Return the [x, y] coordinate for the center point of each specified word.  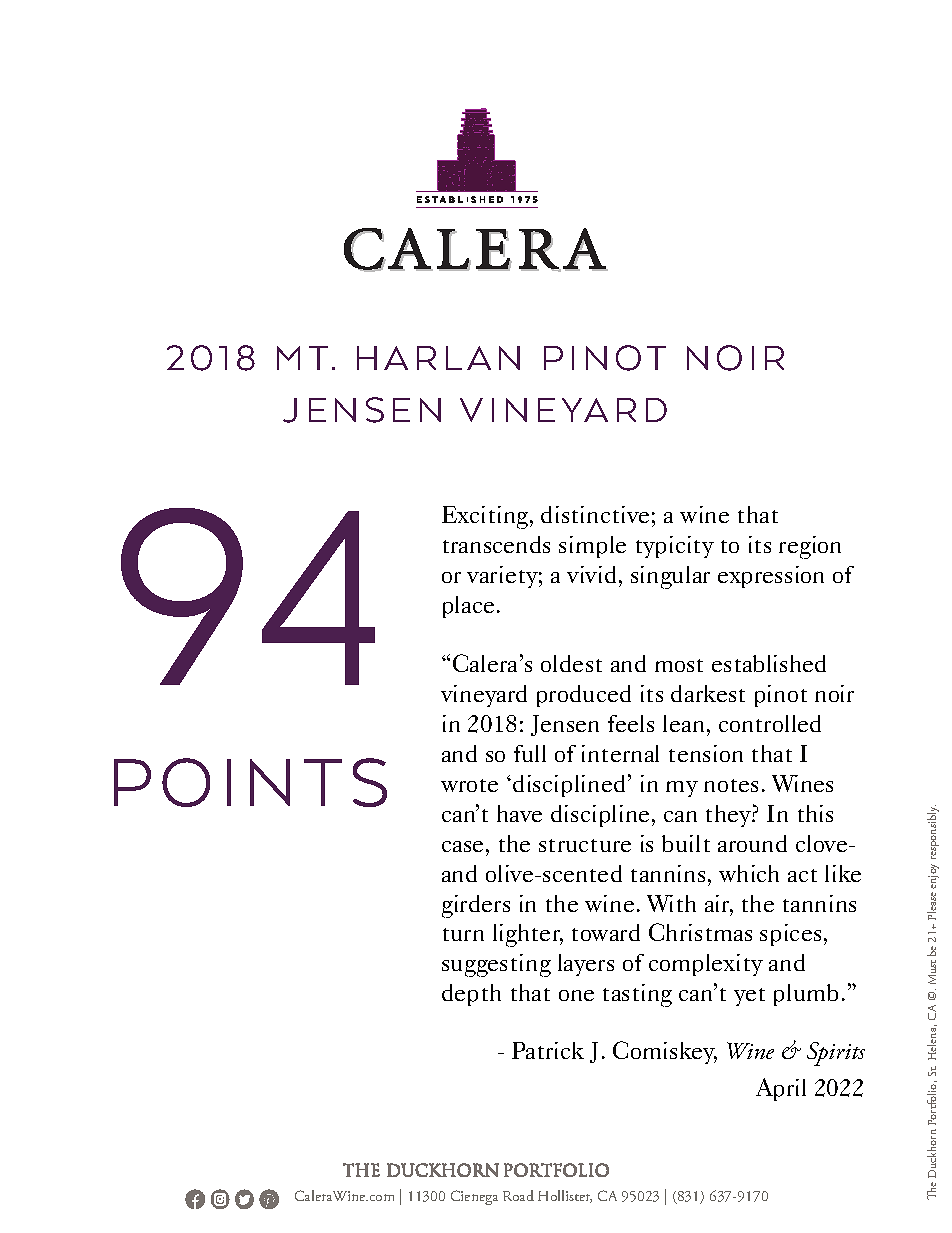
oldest [571, 663]
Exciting [486, 517]
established [769, 663]
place [468, 607]
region [810, 547]
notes [731, 785]
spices [790, 935]
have [519, 813]
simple [592, 547]
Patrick [548, 1050]
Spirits [836, 1054]
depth [471, 995]
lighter [528, 935]
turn [463, 934]
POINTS [250, 782]
